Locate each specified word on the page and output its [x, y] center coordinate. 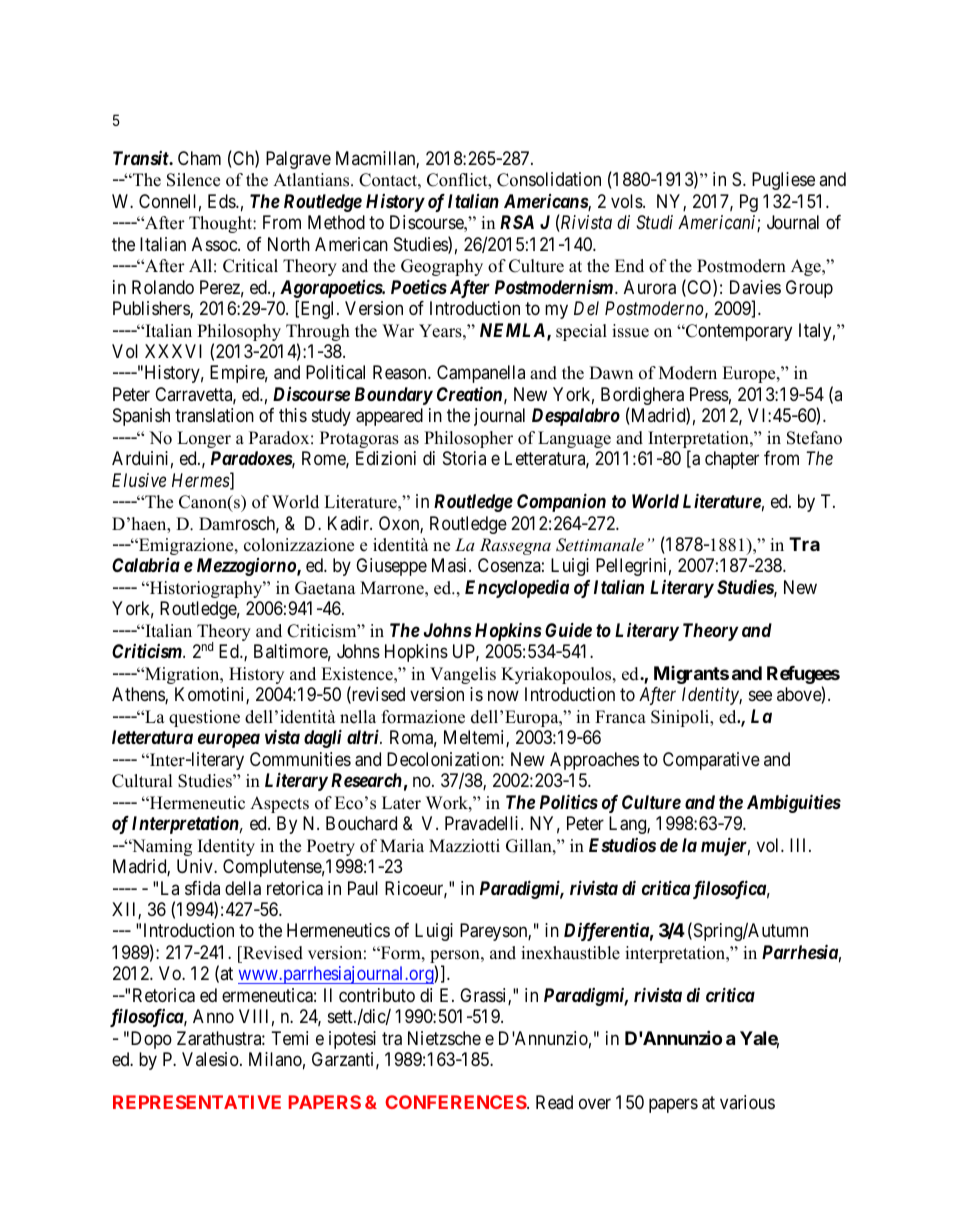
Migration [182, 675]
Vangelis [463, 675]
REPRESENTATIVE [197, 1102]
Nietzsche [444, 1038]
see [760, 696]
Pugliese [783, 181]
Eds [222, 201]
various [747, 1102]
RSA [517, 222]
